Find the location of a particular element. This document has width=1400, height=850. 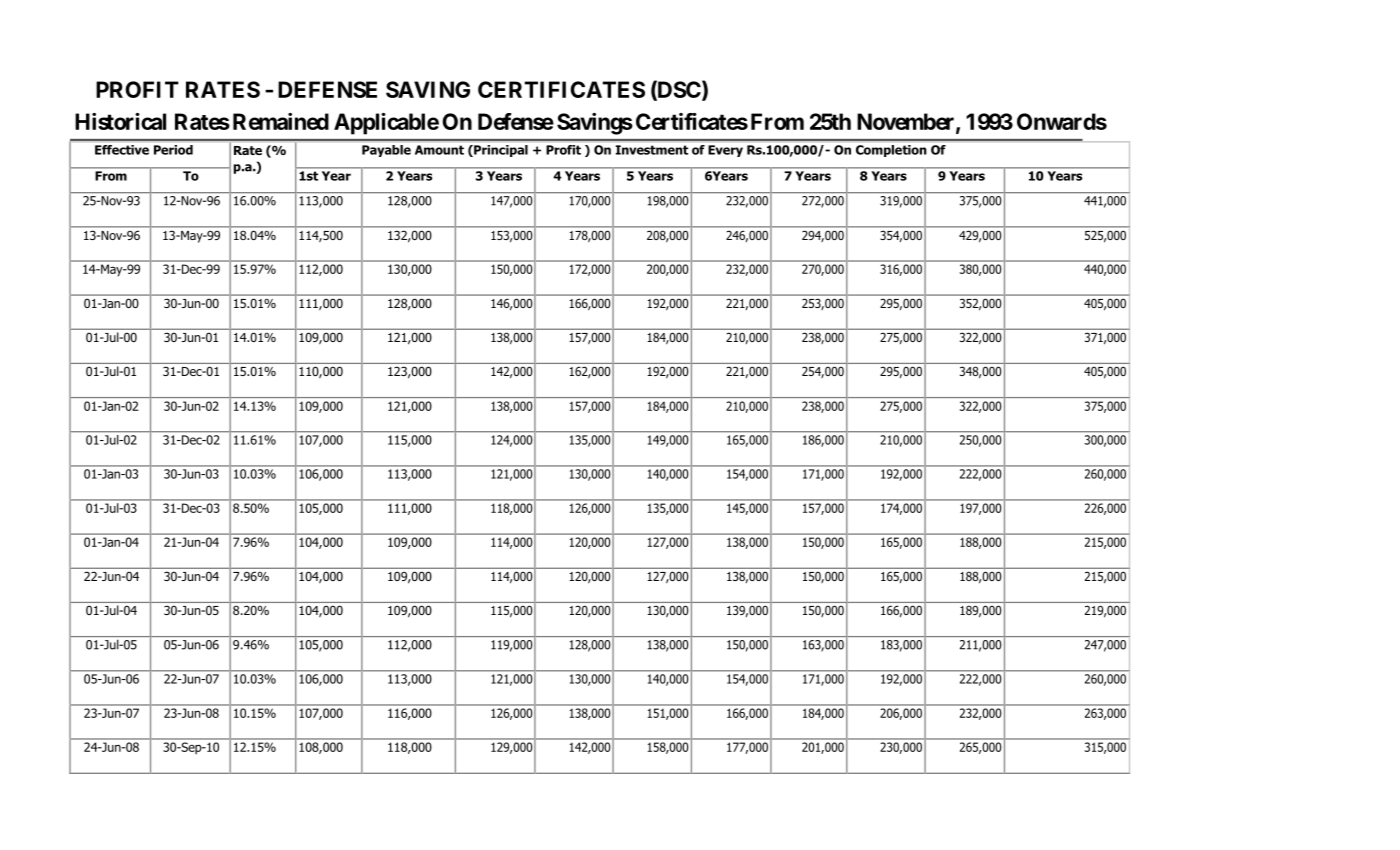

Investment is located at coordinates (652, 150).
